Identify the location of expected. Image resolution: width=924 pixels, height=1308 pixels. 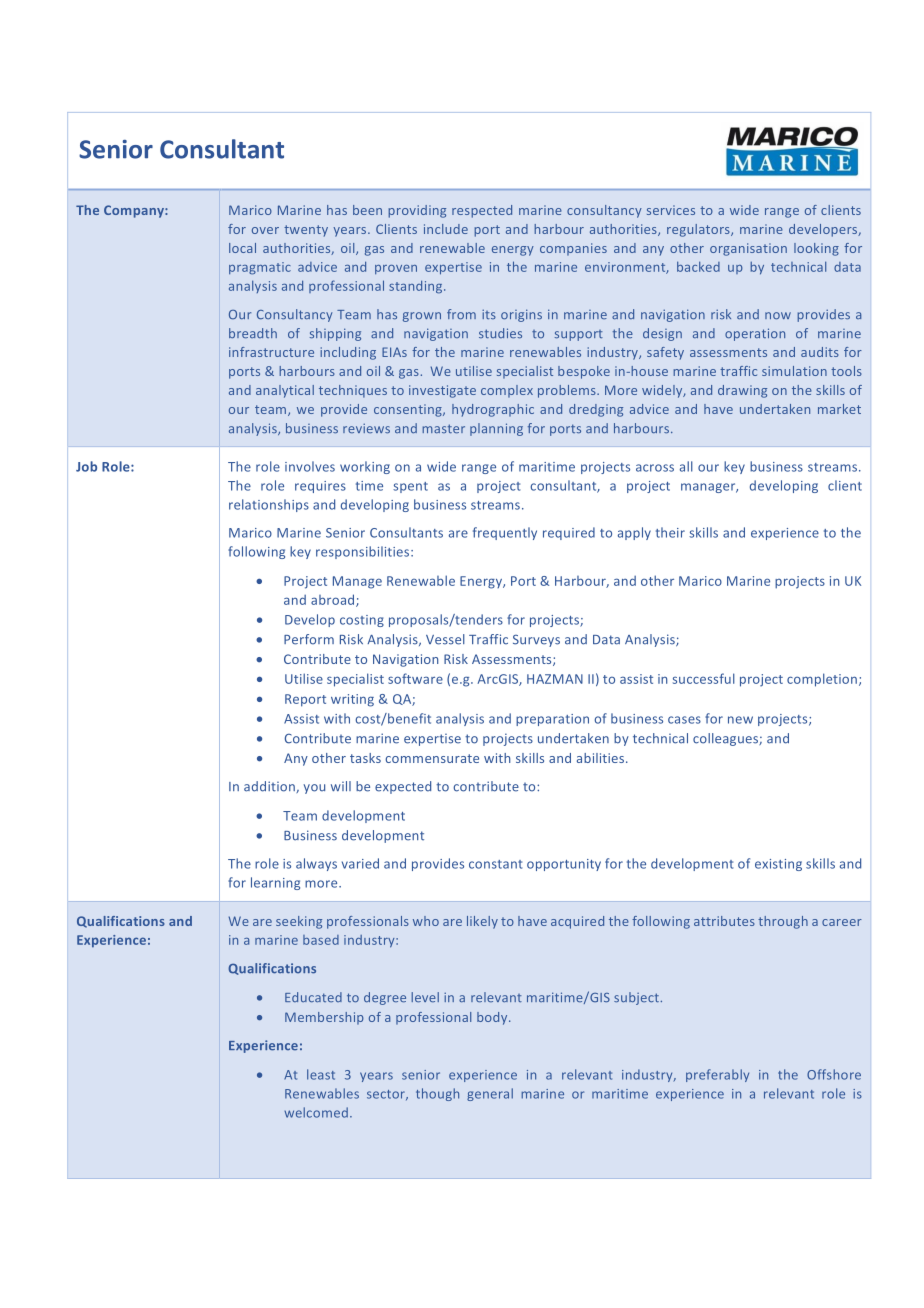
(403, 787).
